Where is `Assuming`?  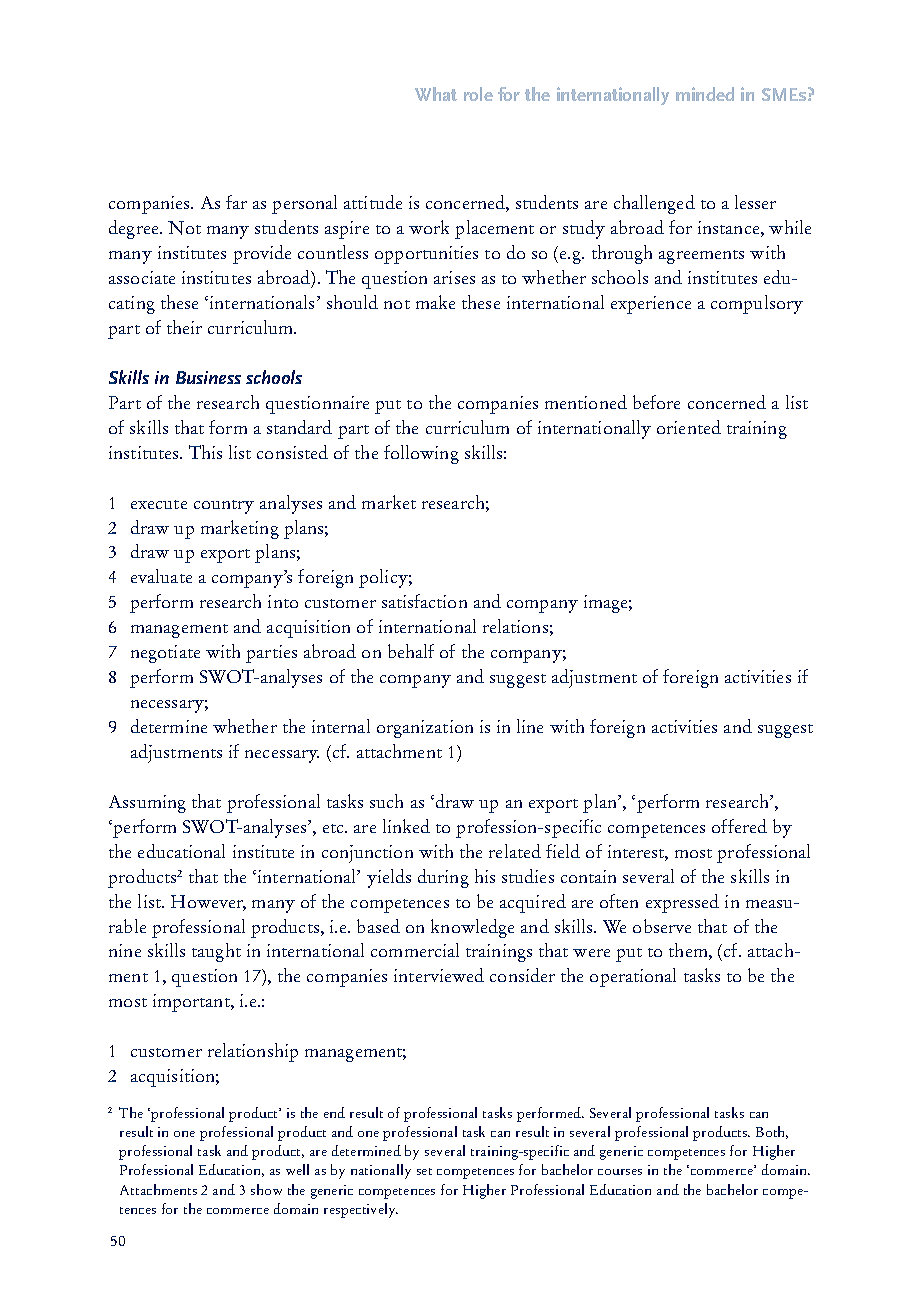
Assuming is located at coordinates (147, 804).
